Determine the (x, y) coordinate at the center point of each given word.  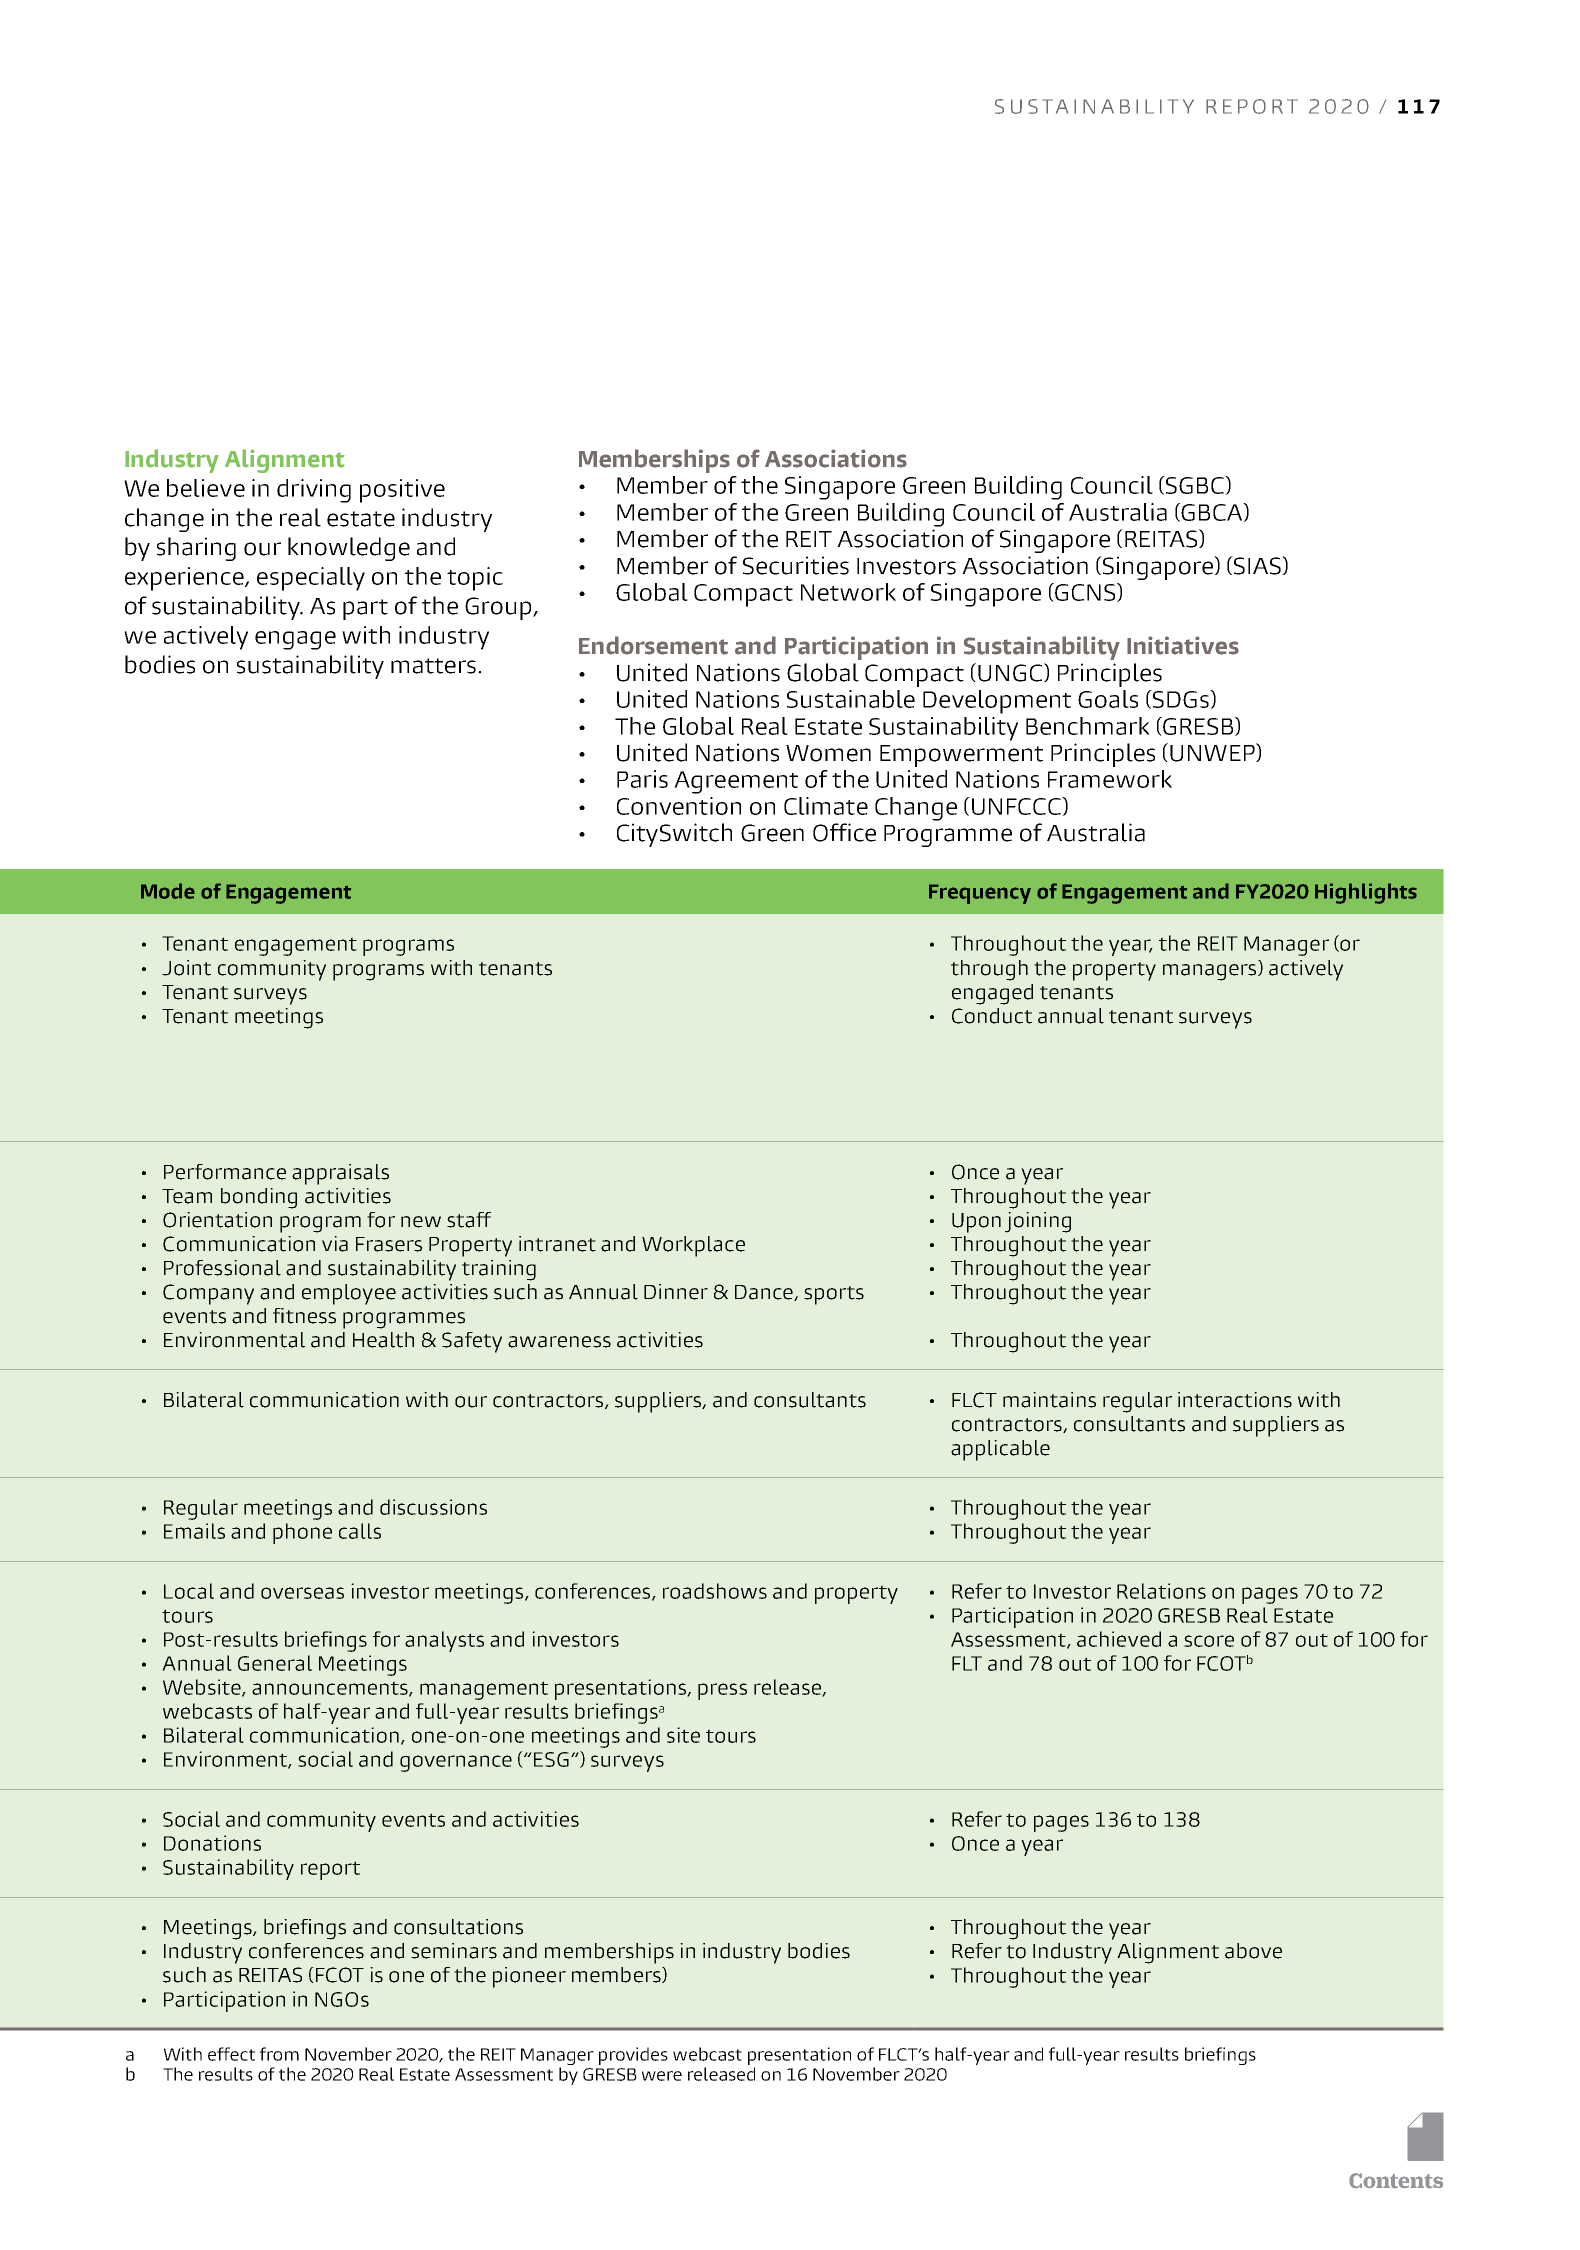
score (1209, 1641)
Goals (1108, 699)
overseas (302, 1593)
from (279, 2054)
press (722, 1691)
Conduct (992, 1016)
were (662, 2076)
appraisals (340, 1174)
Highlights (1366, 893)
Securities (796, 565)
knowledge (349, 549)
